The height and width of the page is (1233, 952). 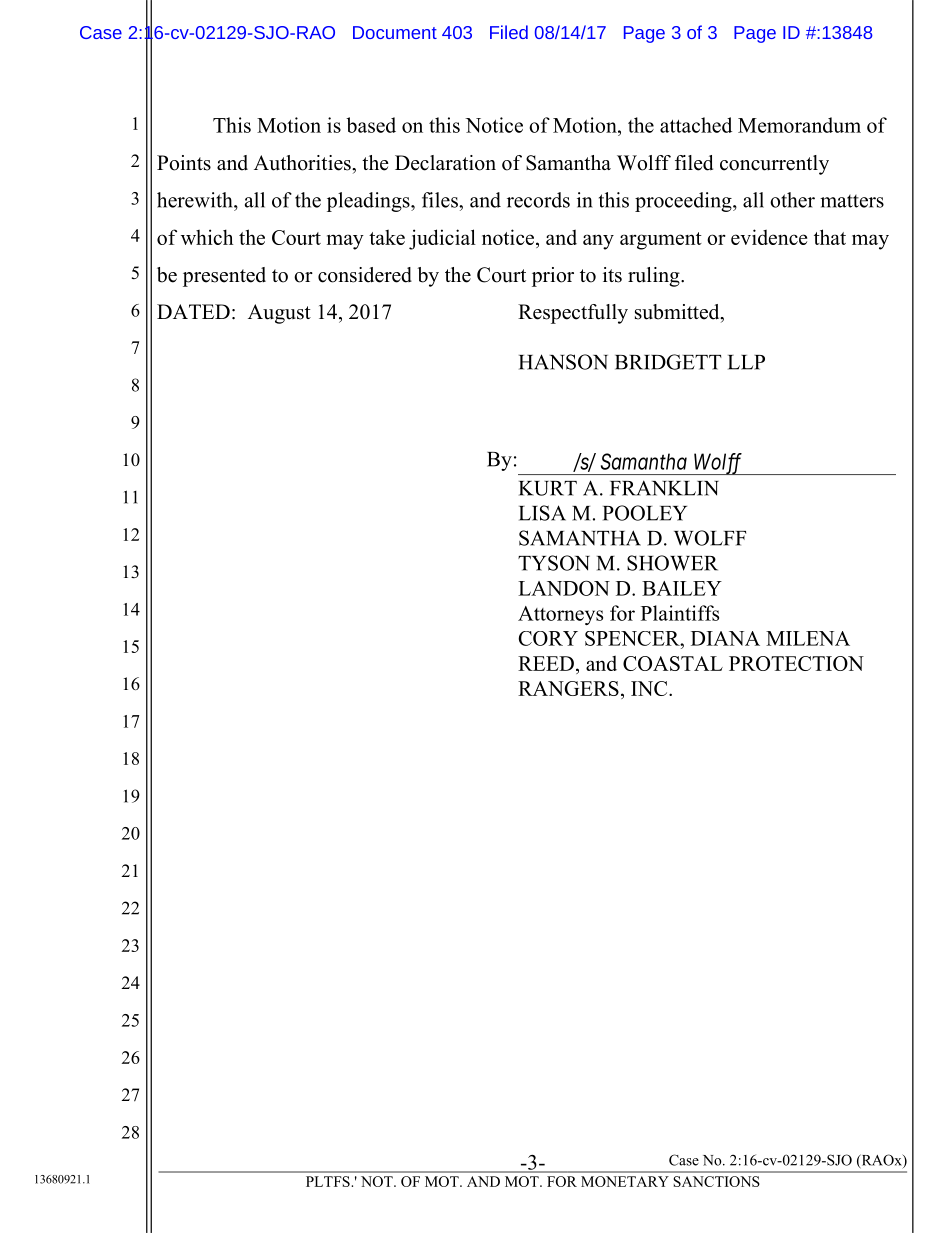 What do you see at coordinates (563, 362) in the page?
I see `HANSON` at bounding box center [563, 362].
